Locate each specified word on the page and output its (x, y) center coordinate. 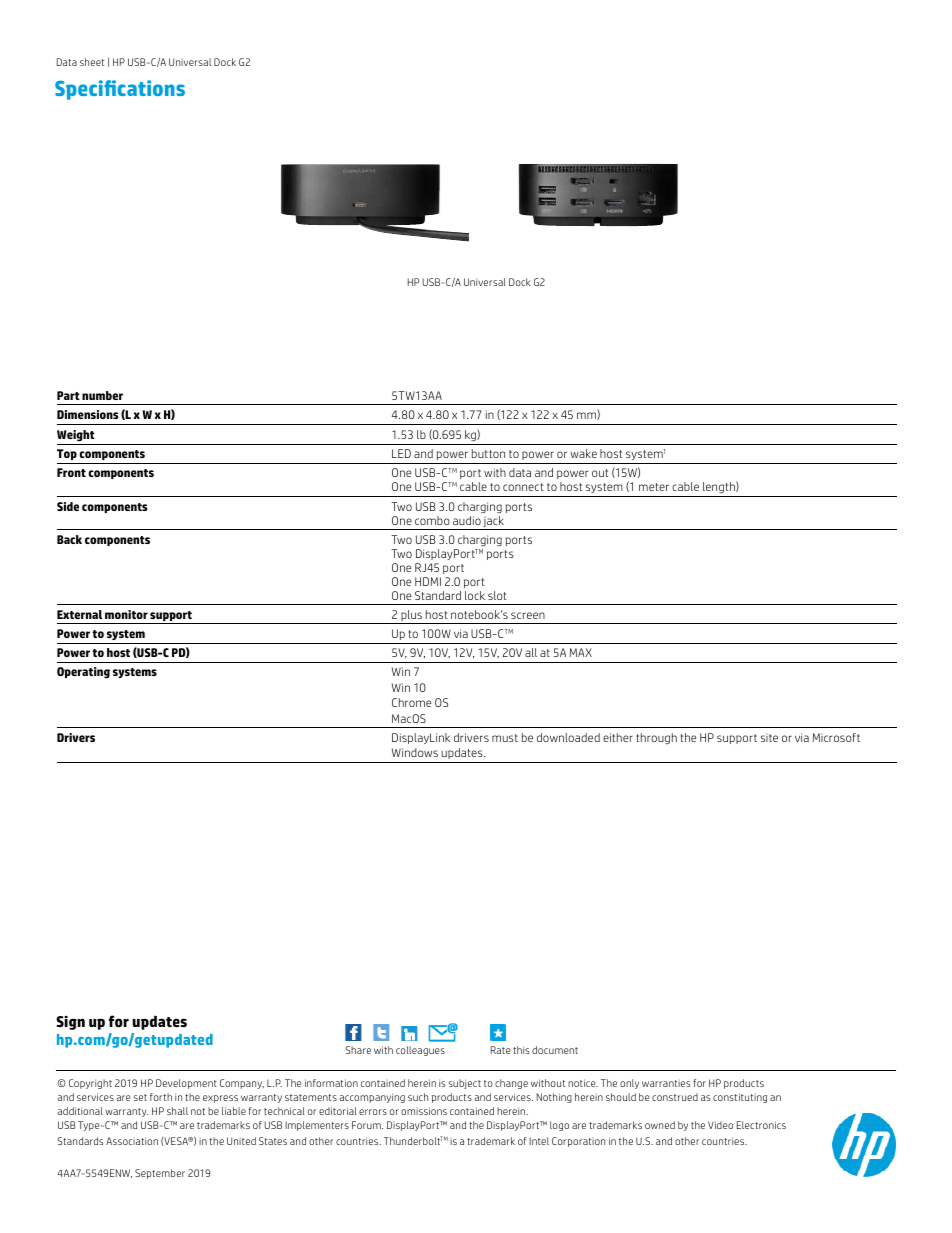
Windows (415, 752)
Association (132, 1141)
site (769, 737)
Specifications (120, 90)
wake (583, 453)
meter (654, 487)
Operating (83, 673)
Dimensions (87, 414)
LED (401, 453)
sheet (92, 62)
